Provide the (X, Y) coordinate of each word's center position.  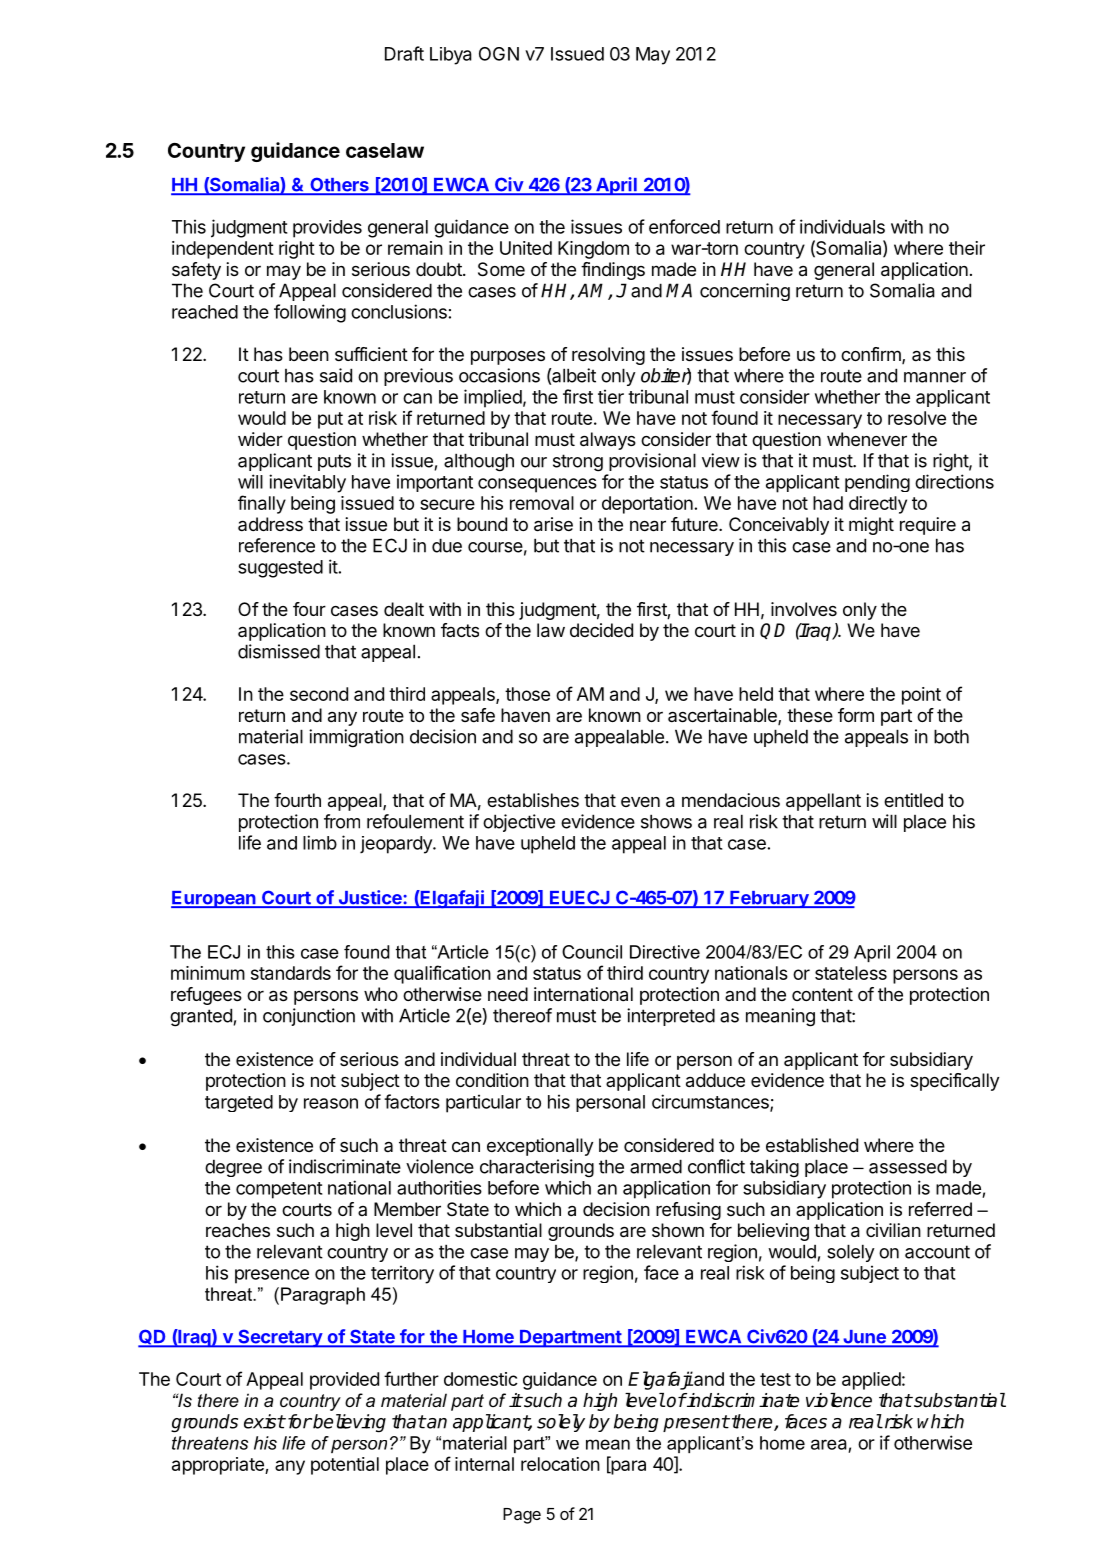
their (967, 248)
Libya (451, 56)
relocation (560, 1464)
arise (553, 524)
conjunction (309, 1017)
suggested (280, 569)
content (822, 994)
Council (592, 952)
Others (339, 186)
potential (345, 1466)
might (871, 526)
